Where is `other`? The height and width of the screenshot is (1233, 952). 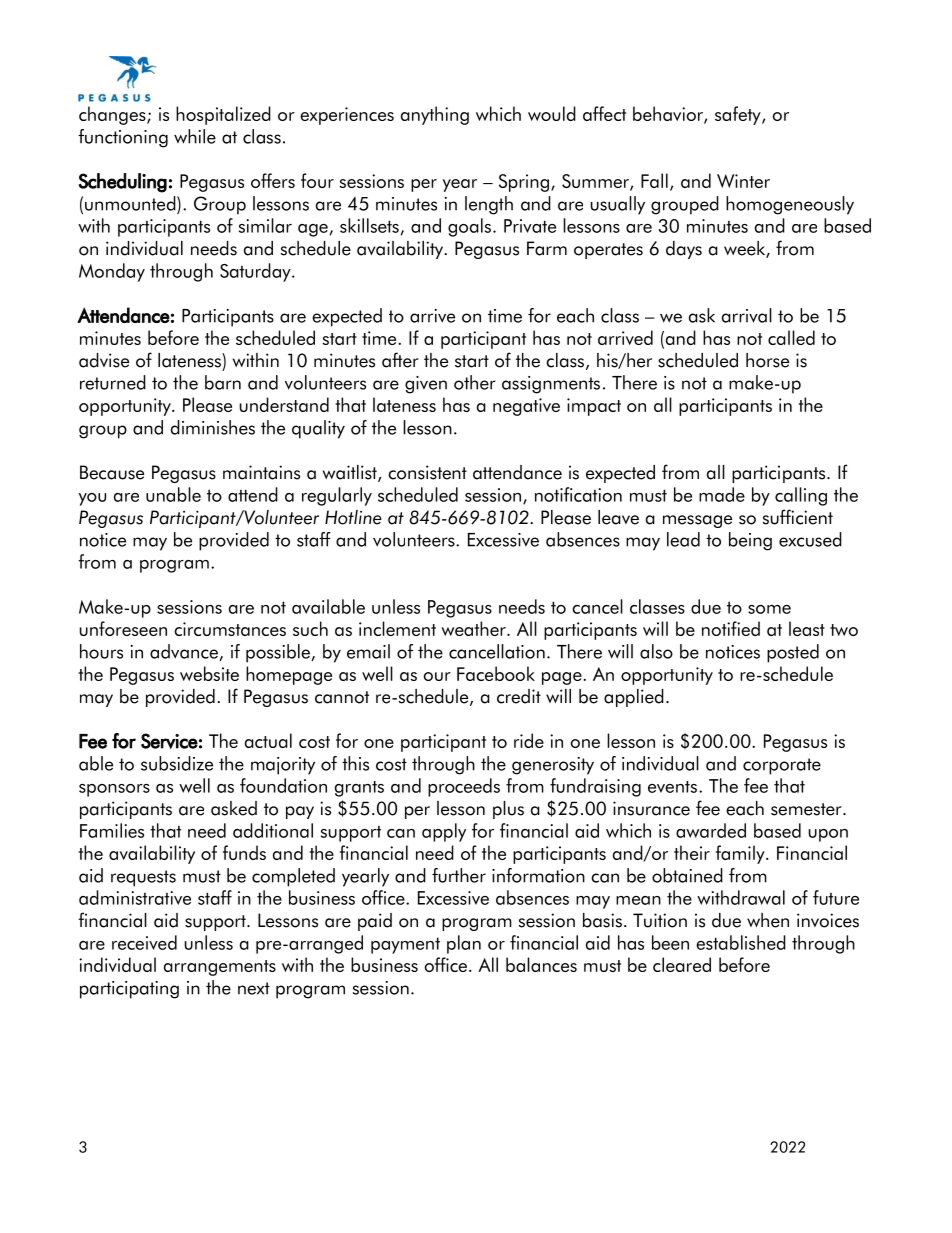
other is located at coordinates (475, 382).
